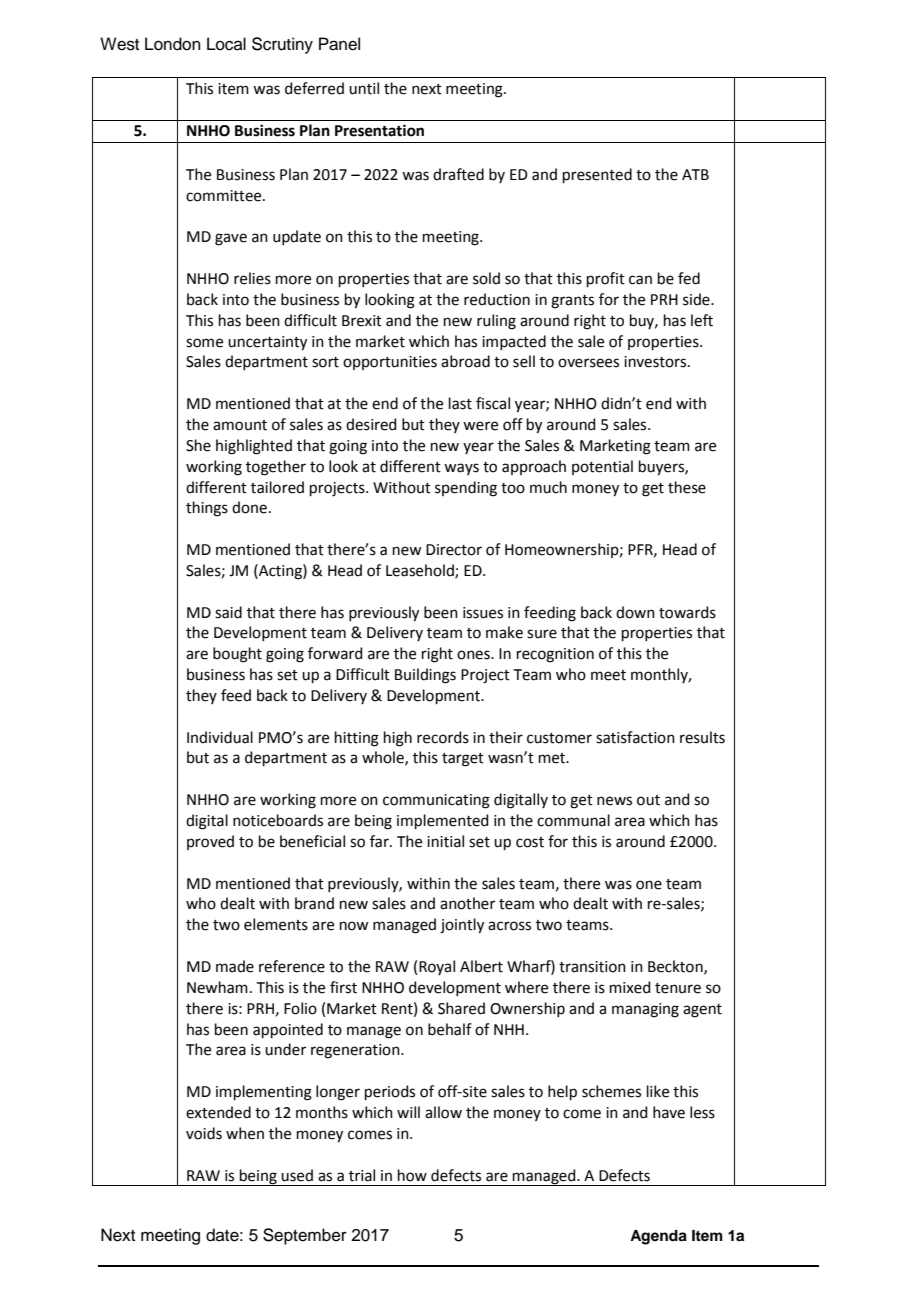 Image resolution: width=924 pixels, height=1307 pixels. Describe the element at coordinates (204, 1133) in the screenshot. I see `voids` at that location.
